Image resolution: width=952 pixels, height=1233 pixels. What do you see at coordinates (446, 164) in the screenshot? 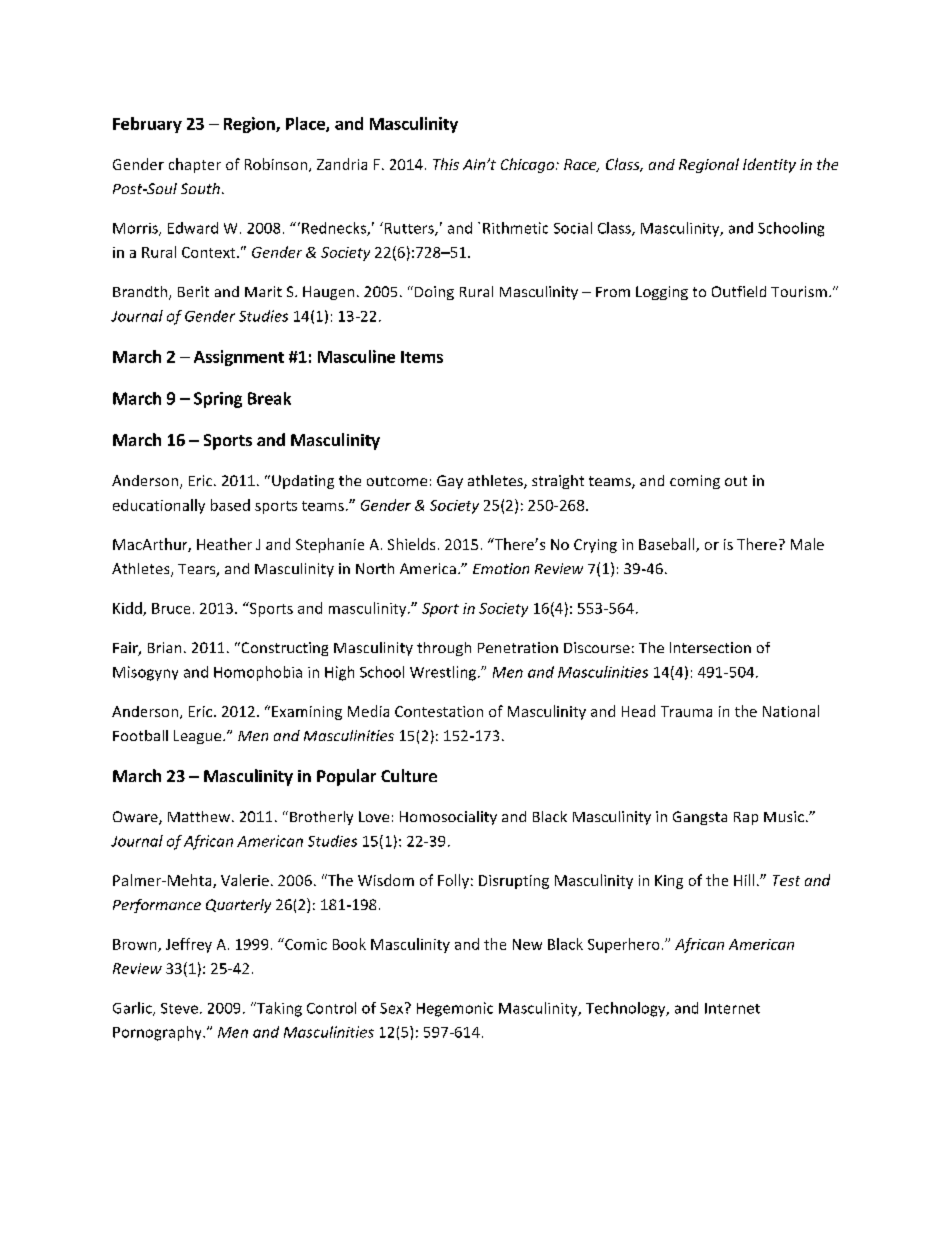
I see `This` at bounding box center [446, 164].
